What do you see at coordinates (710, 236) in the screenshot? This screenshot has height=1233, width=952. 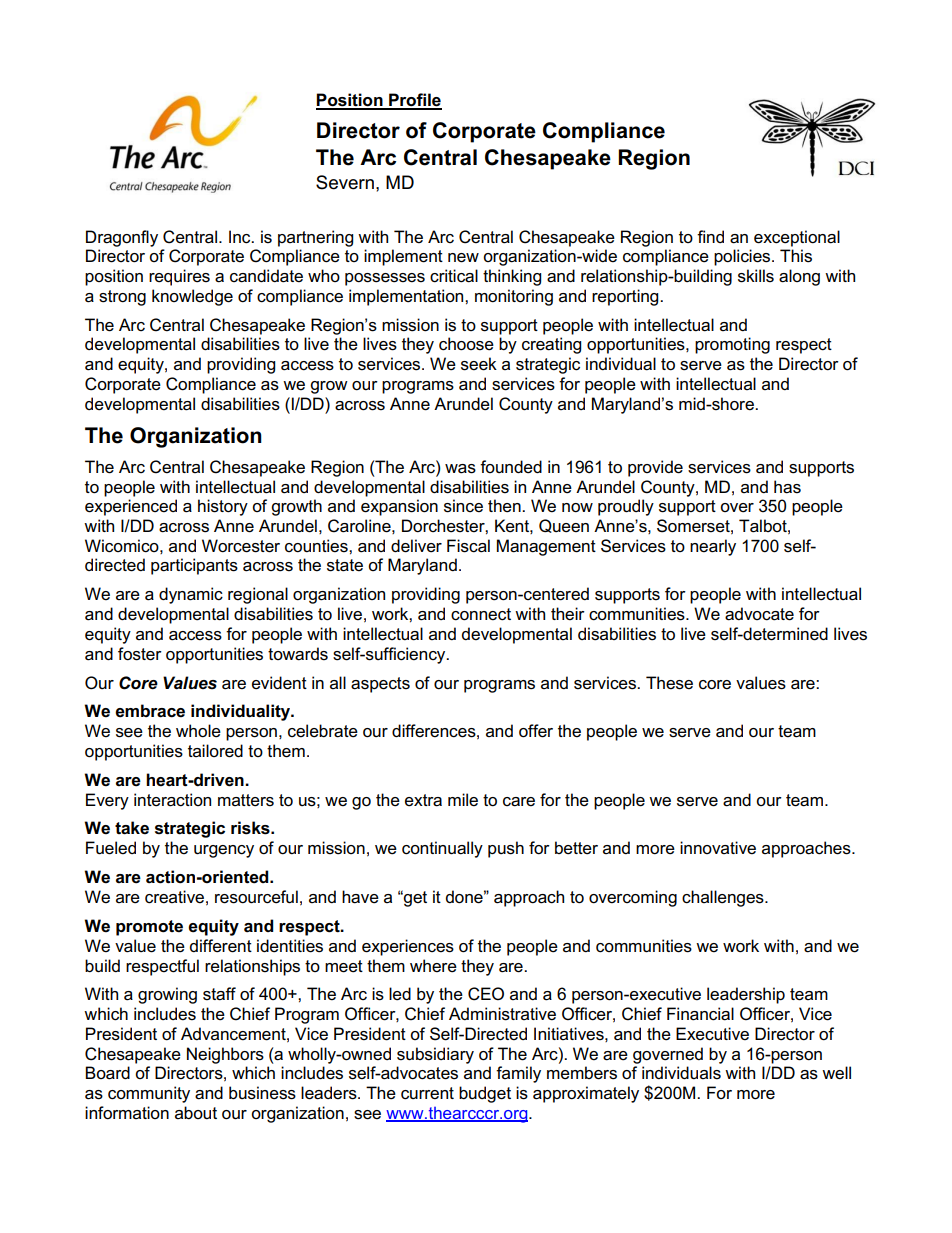 I see `find` at bounding box center [710, 236].
